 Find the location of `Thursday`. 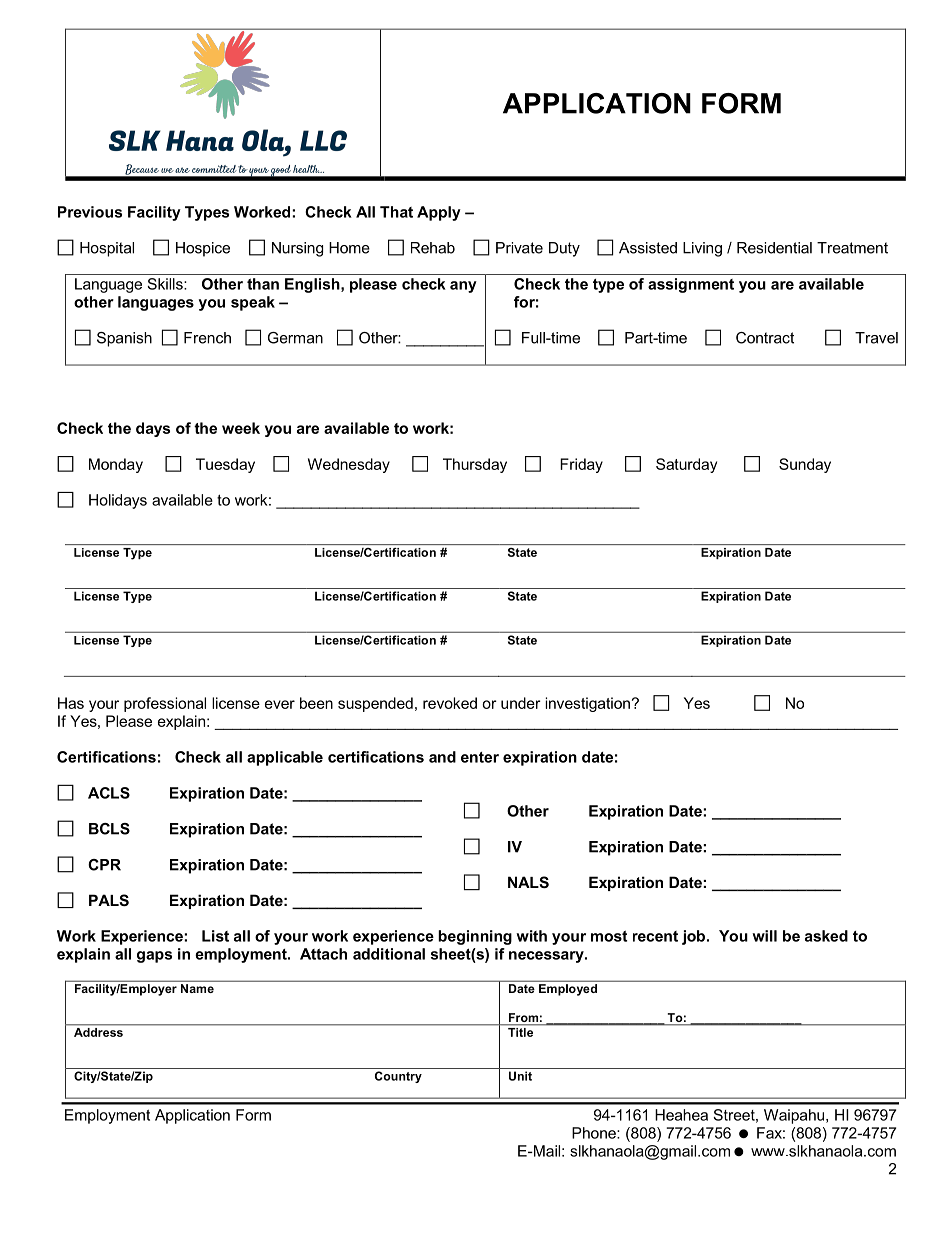

Thursday is located at coordinates (475, 465).
